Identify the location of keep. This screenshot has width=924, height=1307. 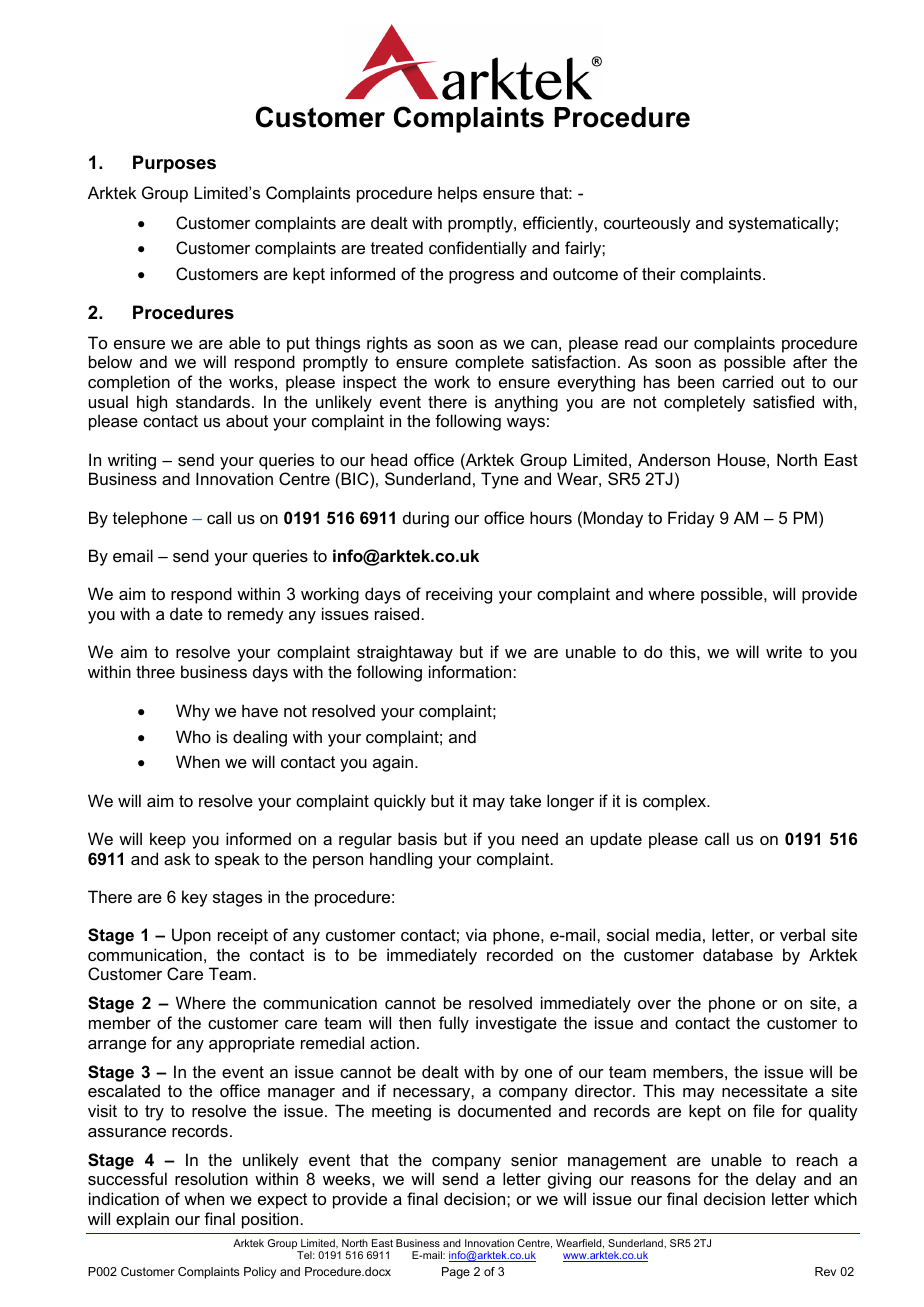
(168, 840).
